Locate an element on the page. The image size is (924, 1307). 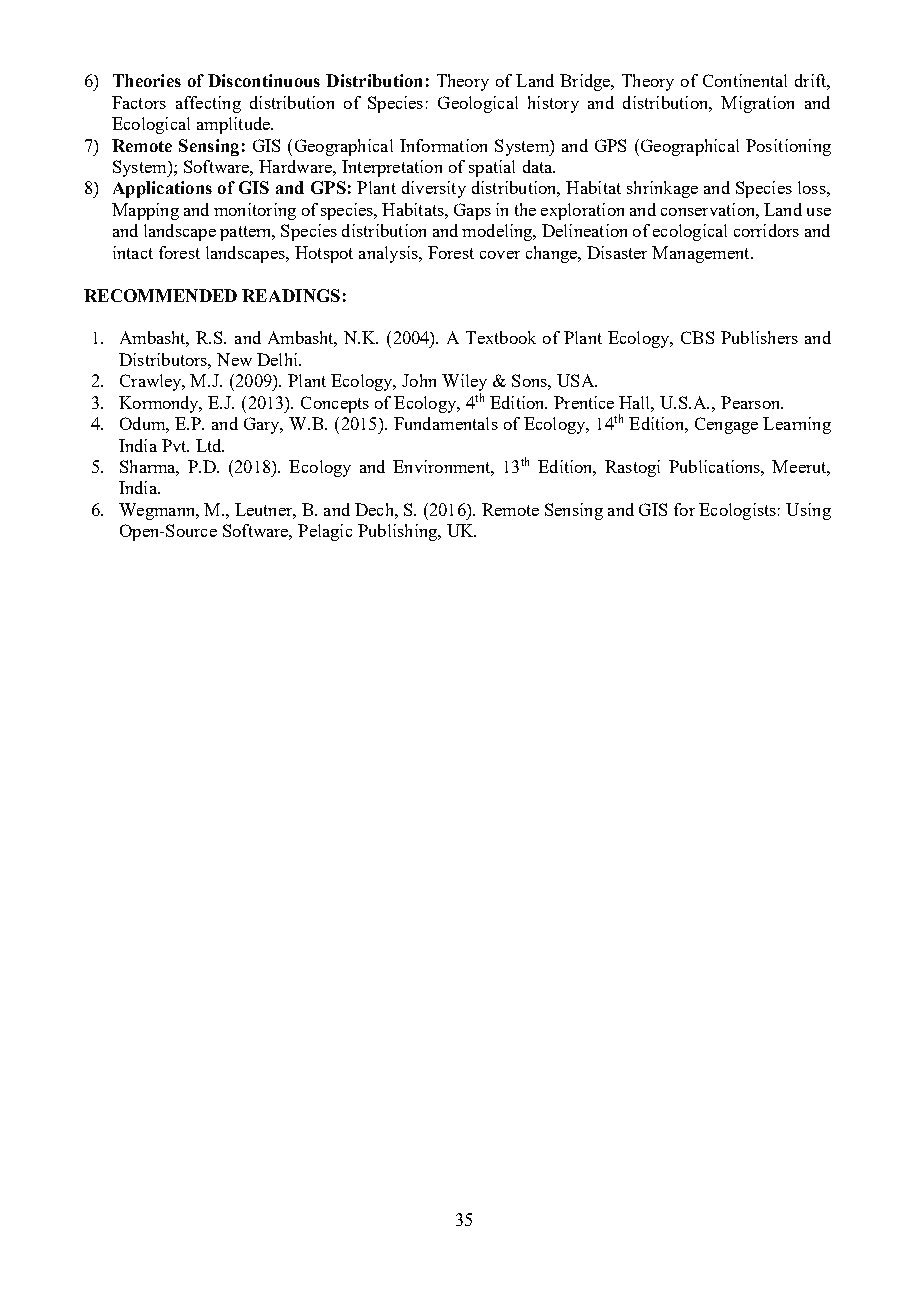
Publishing is located at coordinates (398, 532).
